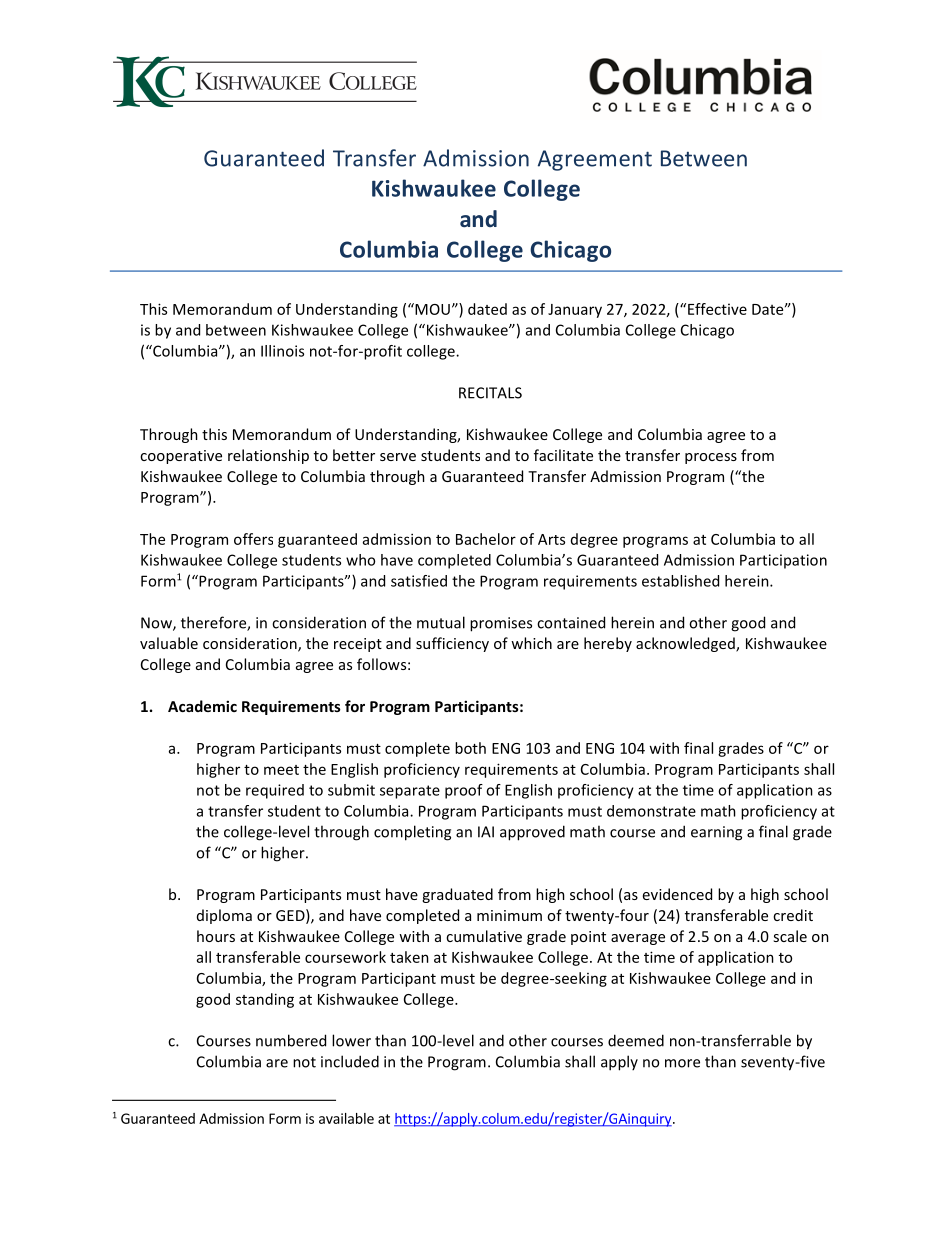 The image size is (952, 1233). I want to click on Effective, so click(717, 309).
